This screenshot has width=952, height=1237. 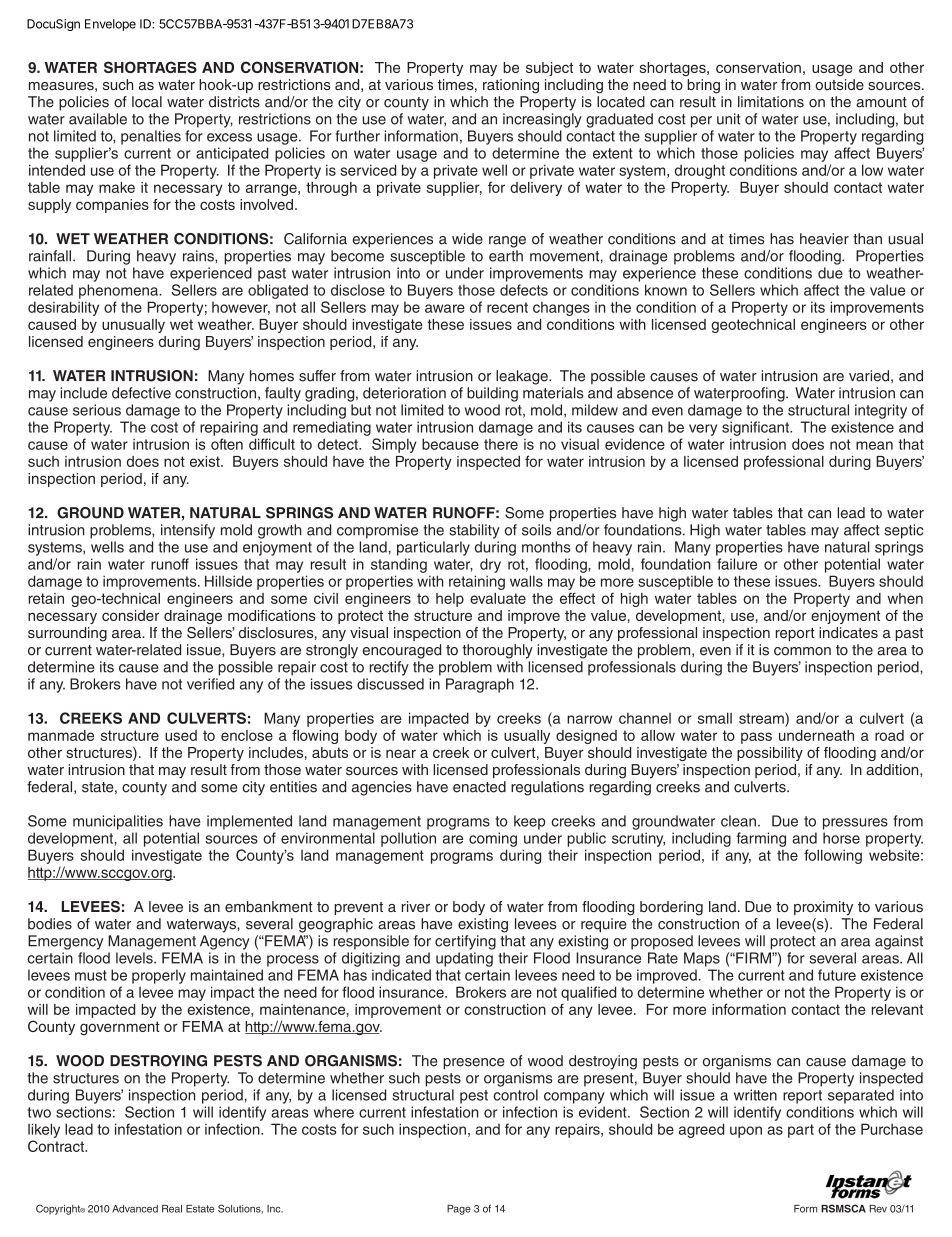 I want to click on failure, so click(x=737, y=564).
